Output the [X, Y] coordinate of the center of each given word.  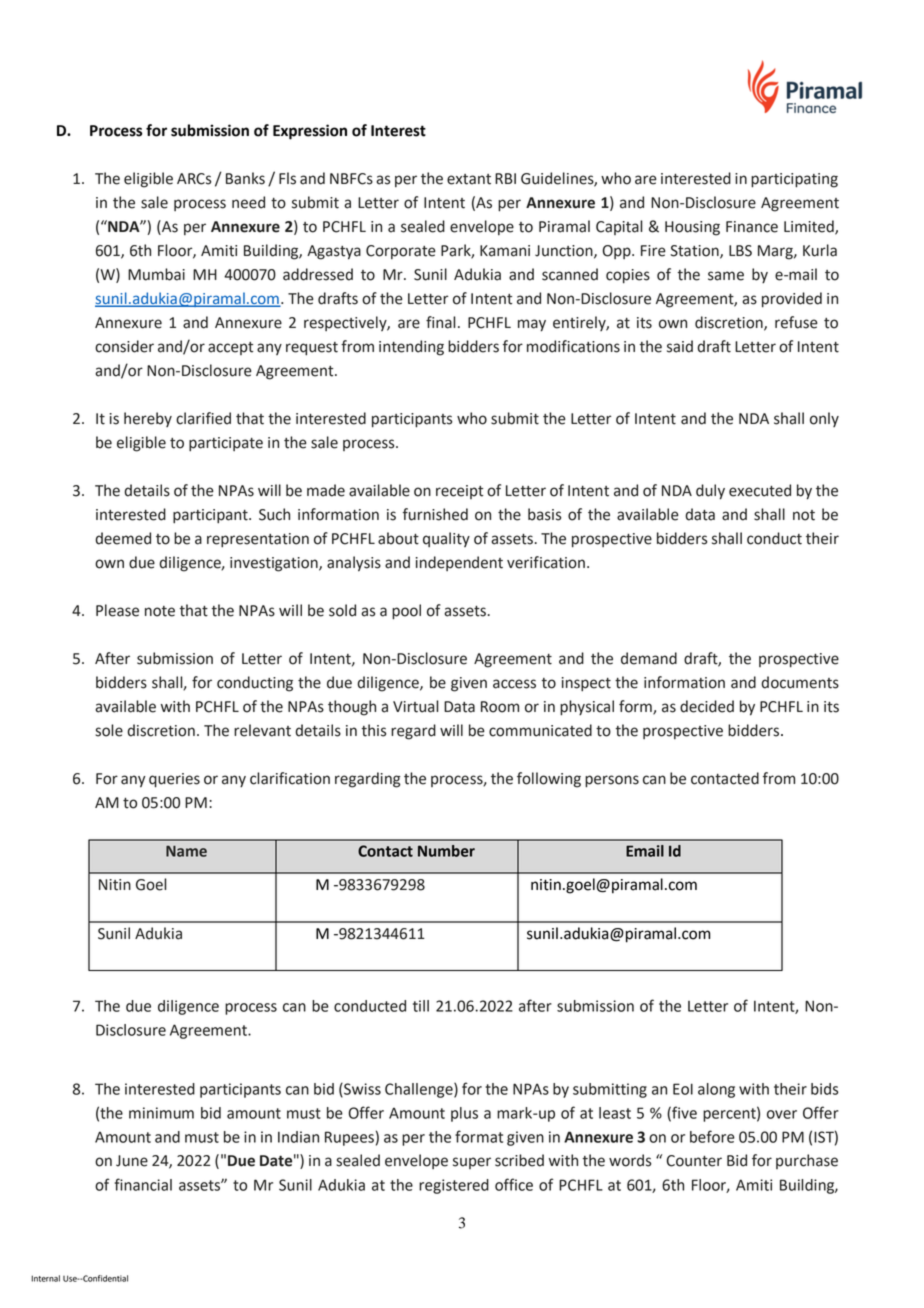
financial [143, 1184]
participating [794, 180]
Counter [694, 1161]
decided [707, 706]
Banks [245, 178]
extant [469, 179]
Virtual [416, 706]
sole [109, 730]
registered [454, 1186]
